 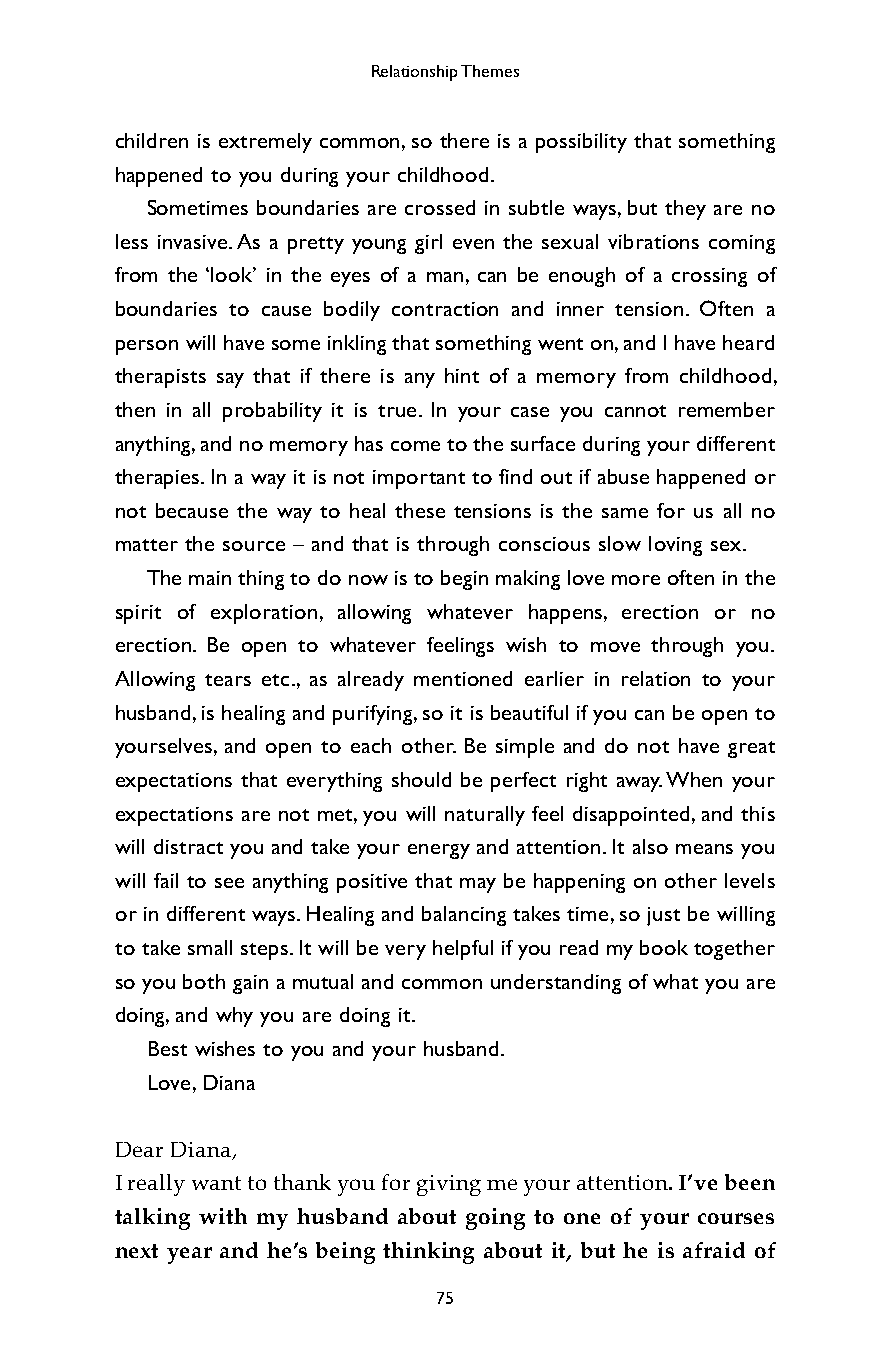 I want to click on giving, so click(x=449, y=1185).
